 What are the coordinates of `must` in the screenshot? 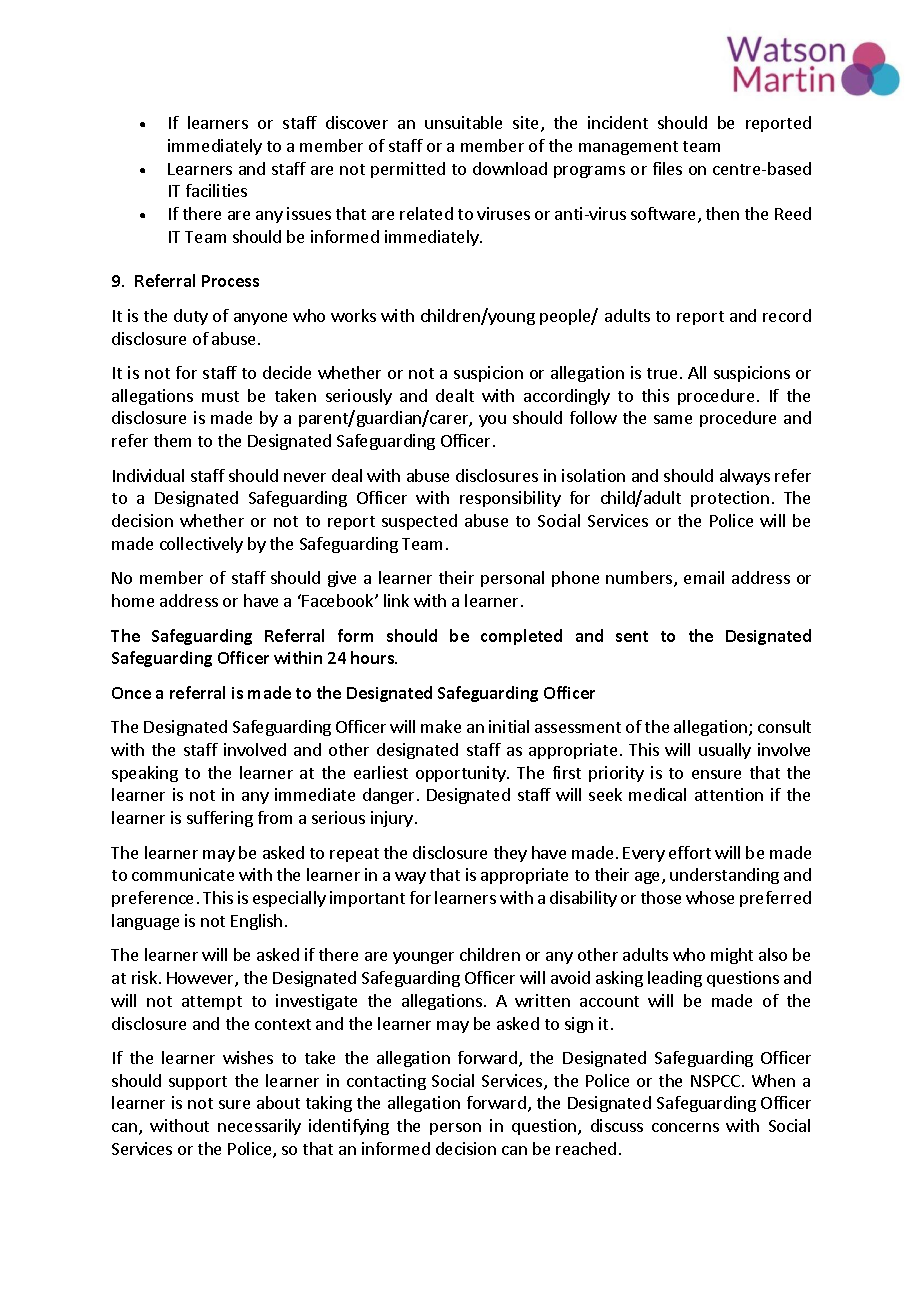 It's located at (220, 396).
